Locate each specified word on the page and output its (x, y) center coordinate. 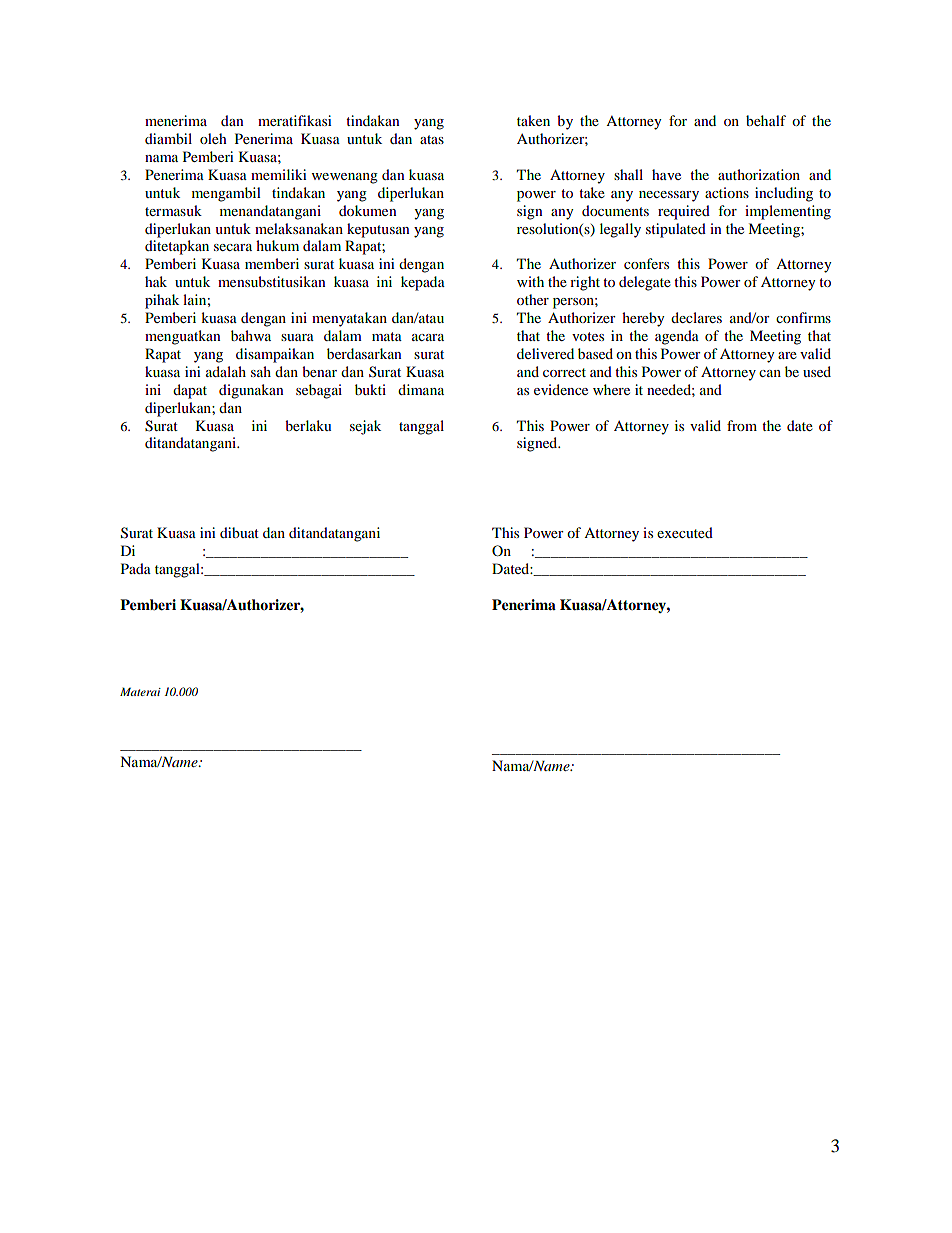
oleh (213, 138)
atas (432, 139)
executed (685, 532)
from (742, 425)
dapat (190, 391)
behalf (766, 120)
